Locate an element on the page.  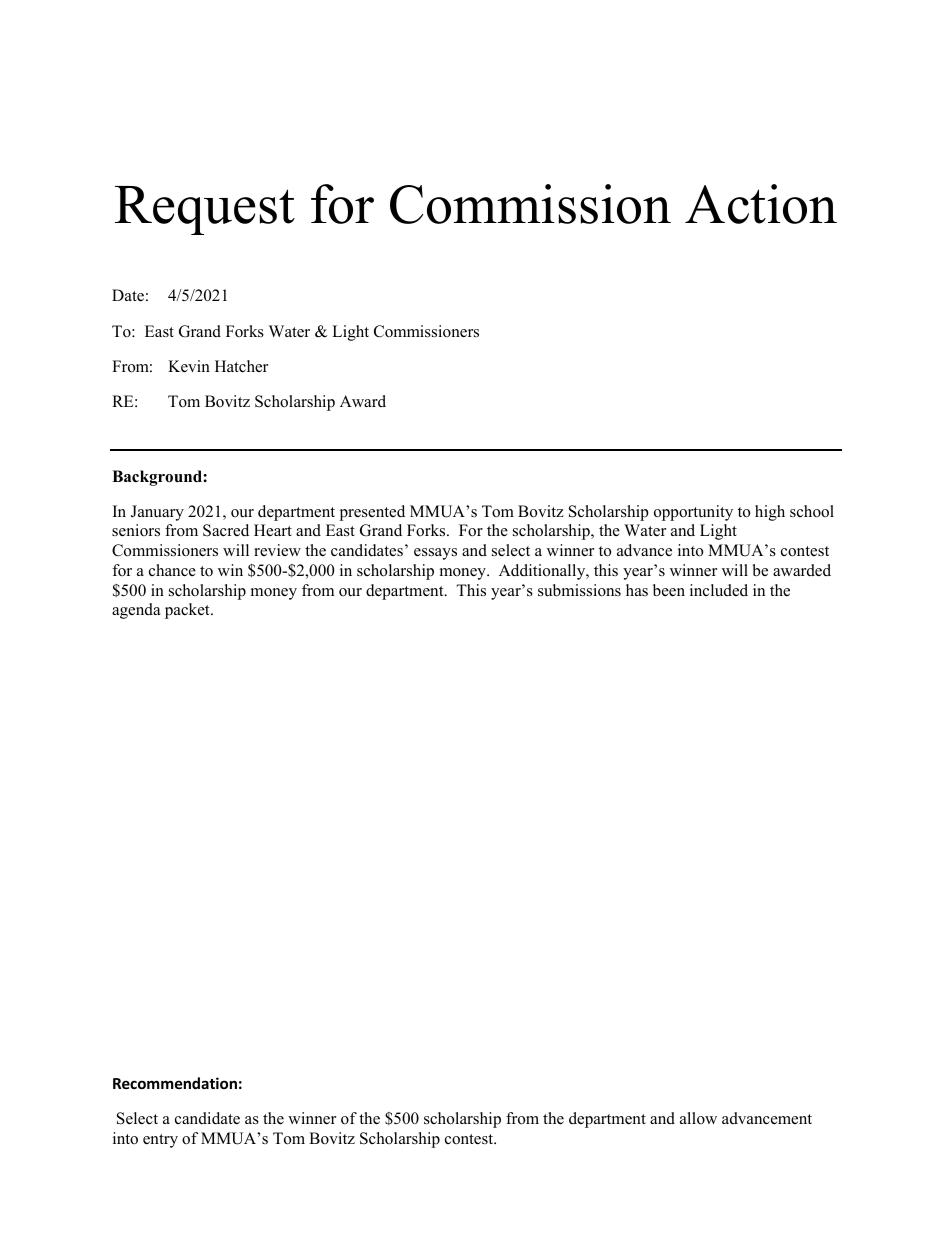
Request is located at coordinates (205, 210).
